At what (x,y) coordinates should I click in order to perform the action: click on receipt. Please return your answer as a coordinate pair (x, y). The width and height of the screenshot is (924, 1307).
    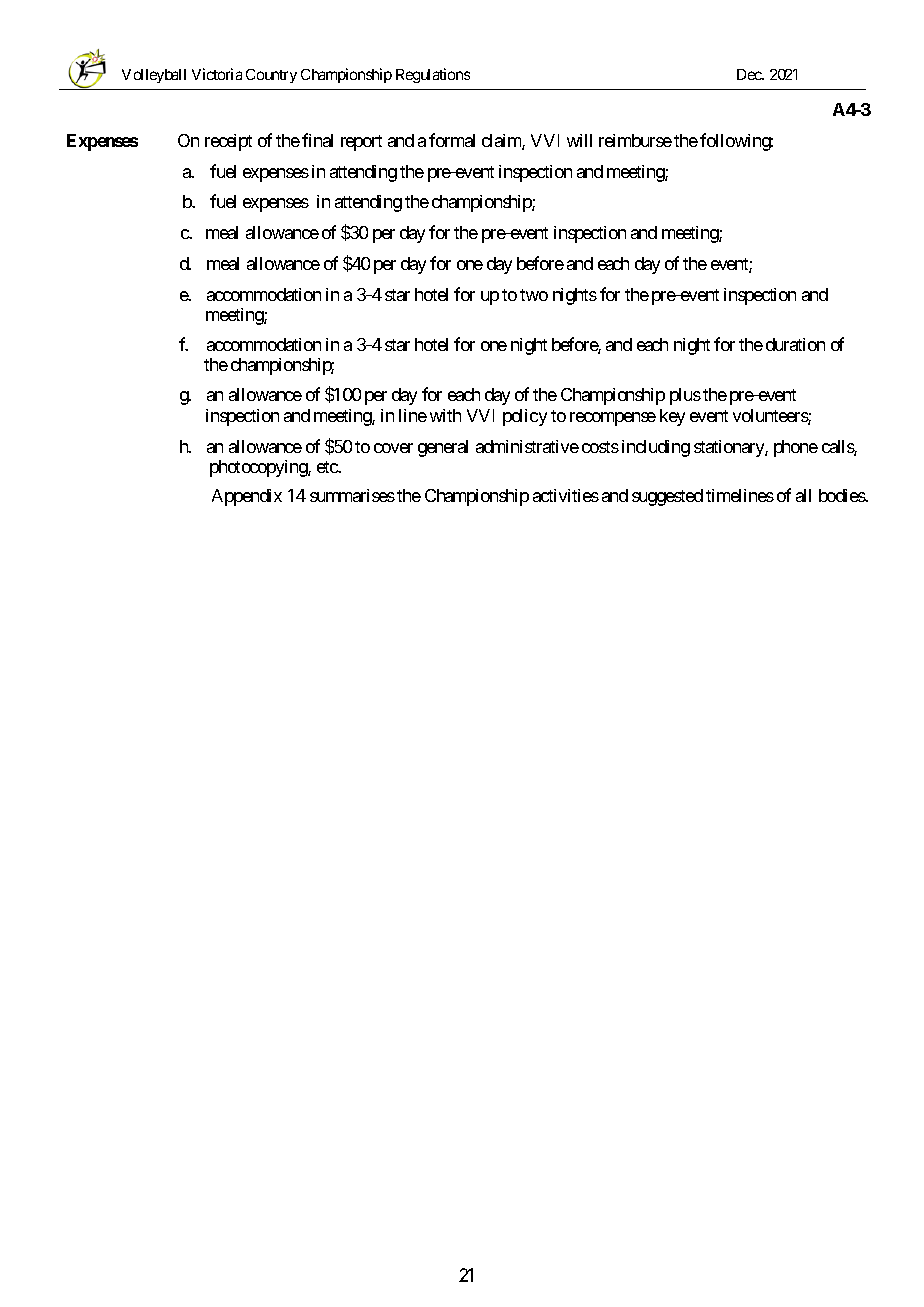
    Looking at the image, I should click on (228, 142).
